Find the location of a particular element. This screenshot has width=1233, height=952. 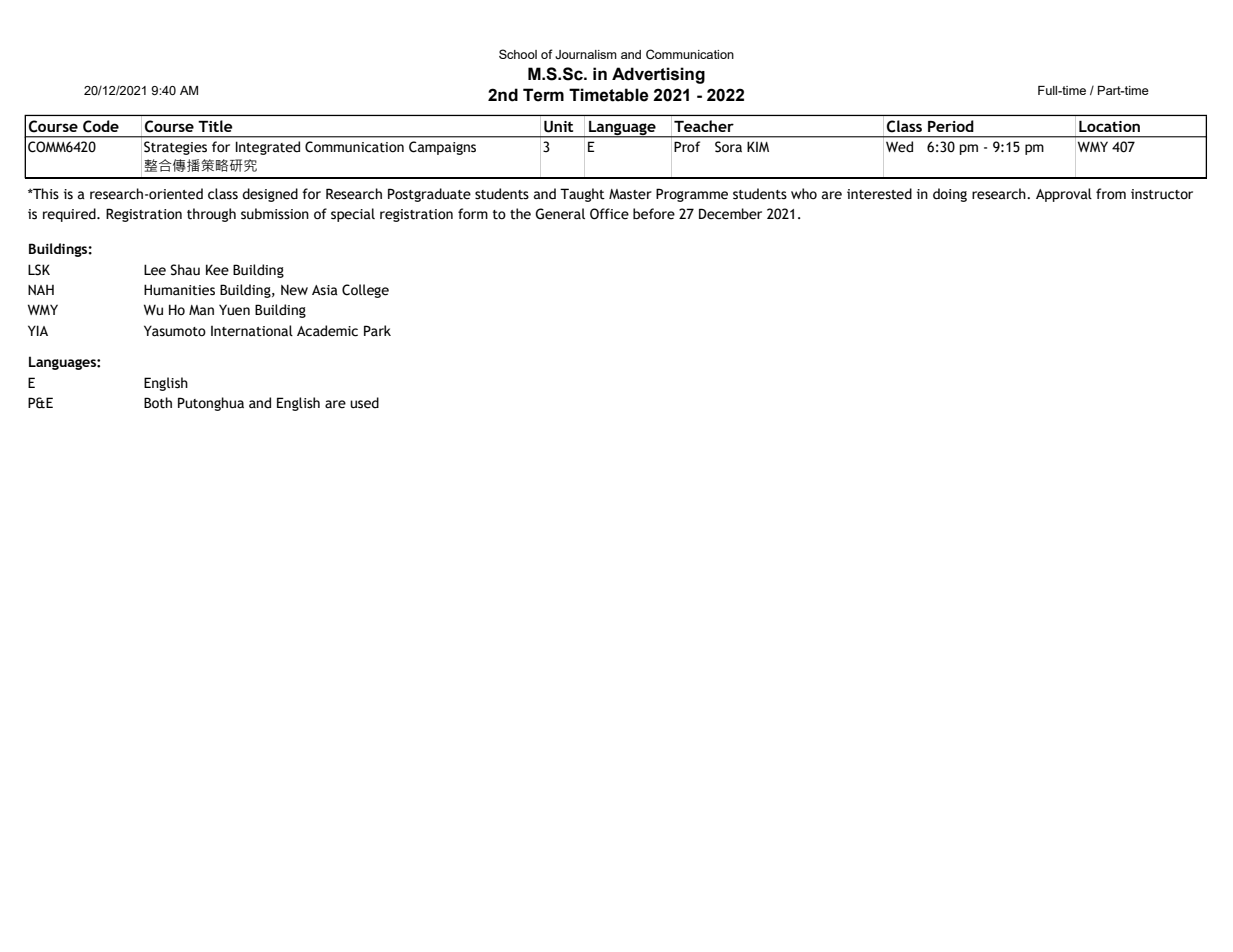

School is located at coordinates (518, 54).
